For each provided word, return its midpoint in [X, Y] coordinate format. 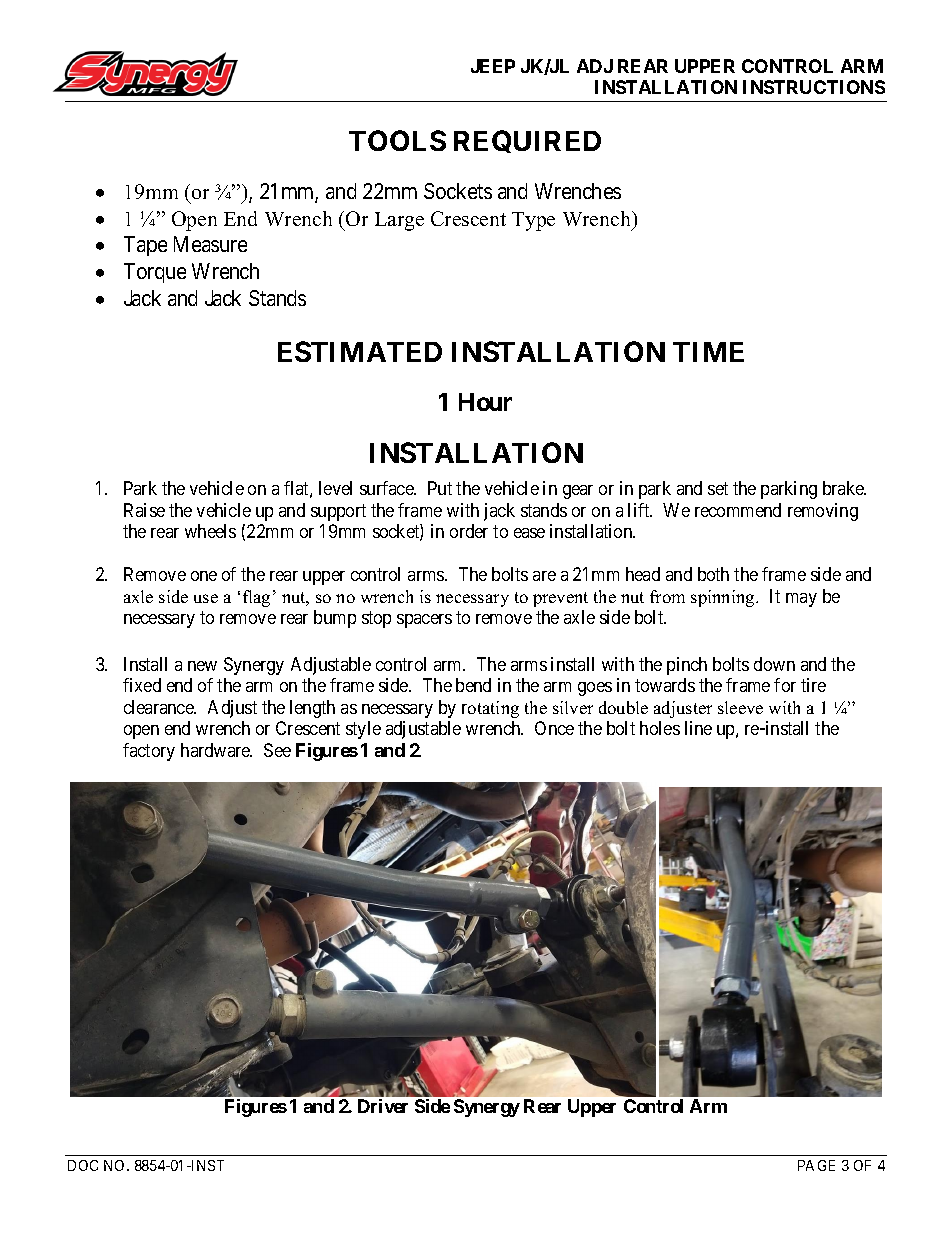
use [206, 598]
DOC [83, 1165]
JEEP [493, 66]
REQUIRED [527, 141]
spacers [424, 621]
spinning [724, 598]
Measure [210, 244]
